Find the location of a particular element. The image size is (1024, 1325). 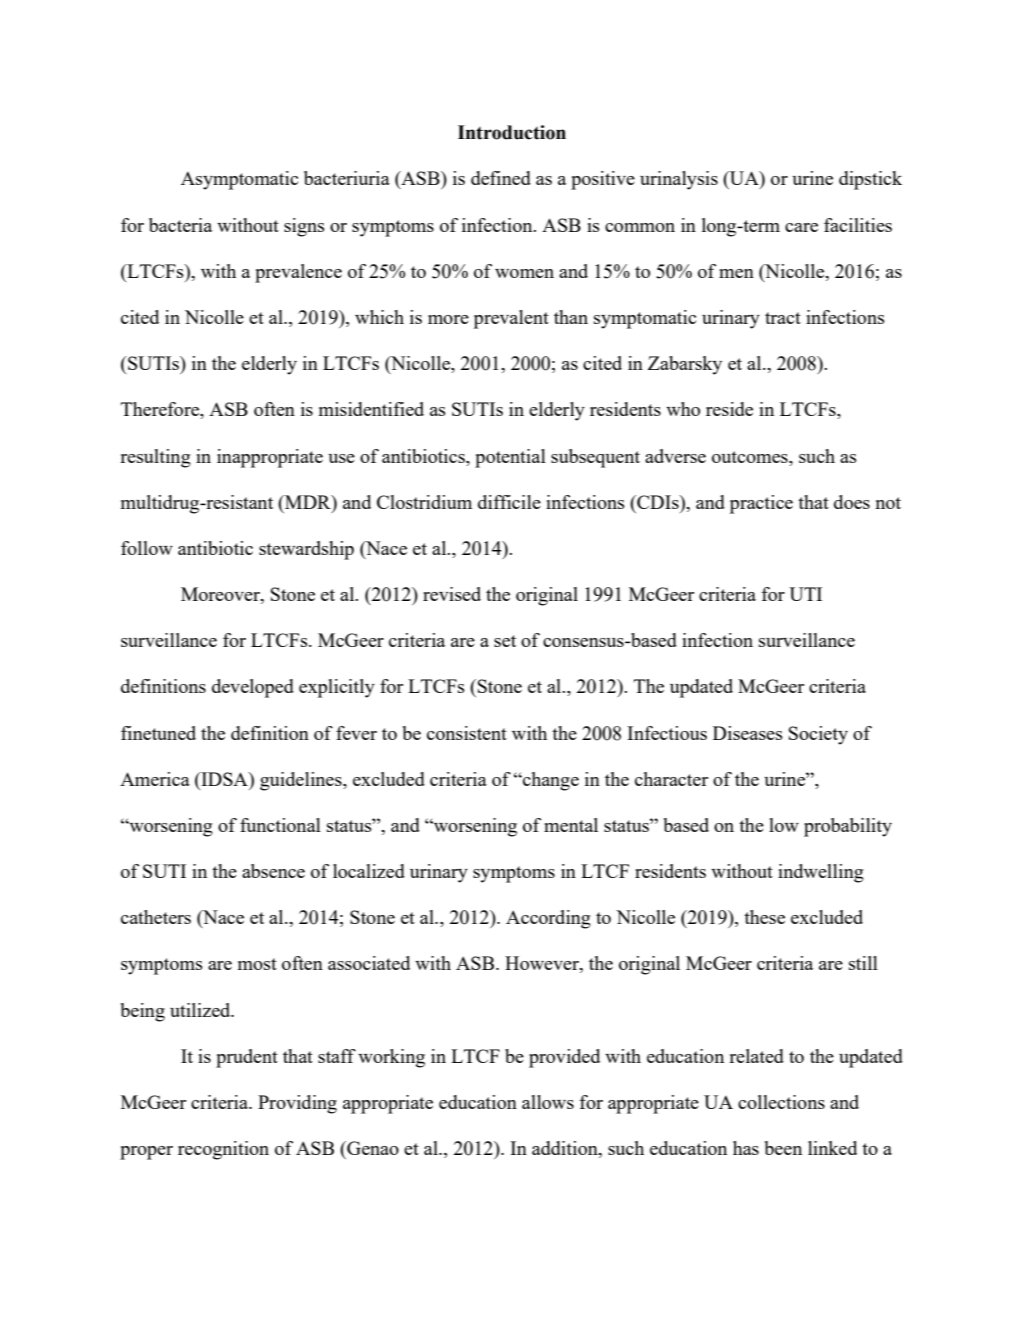

defined is located at coordinates (501, 178).
